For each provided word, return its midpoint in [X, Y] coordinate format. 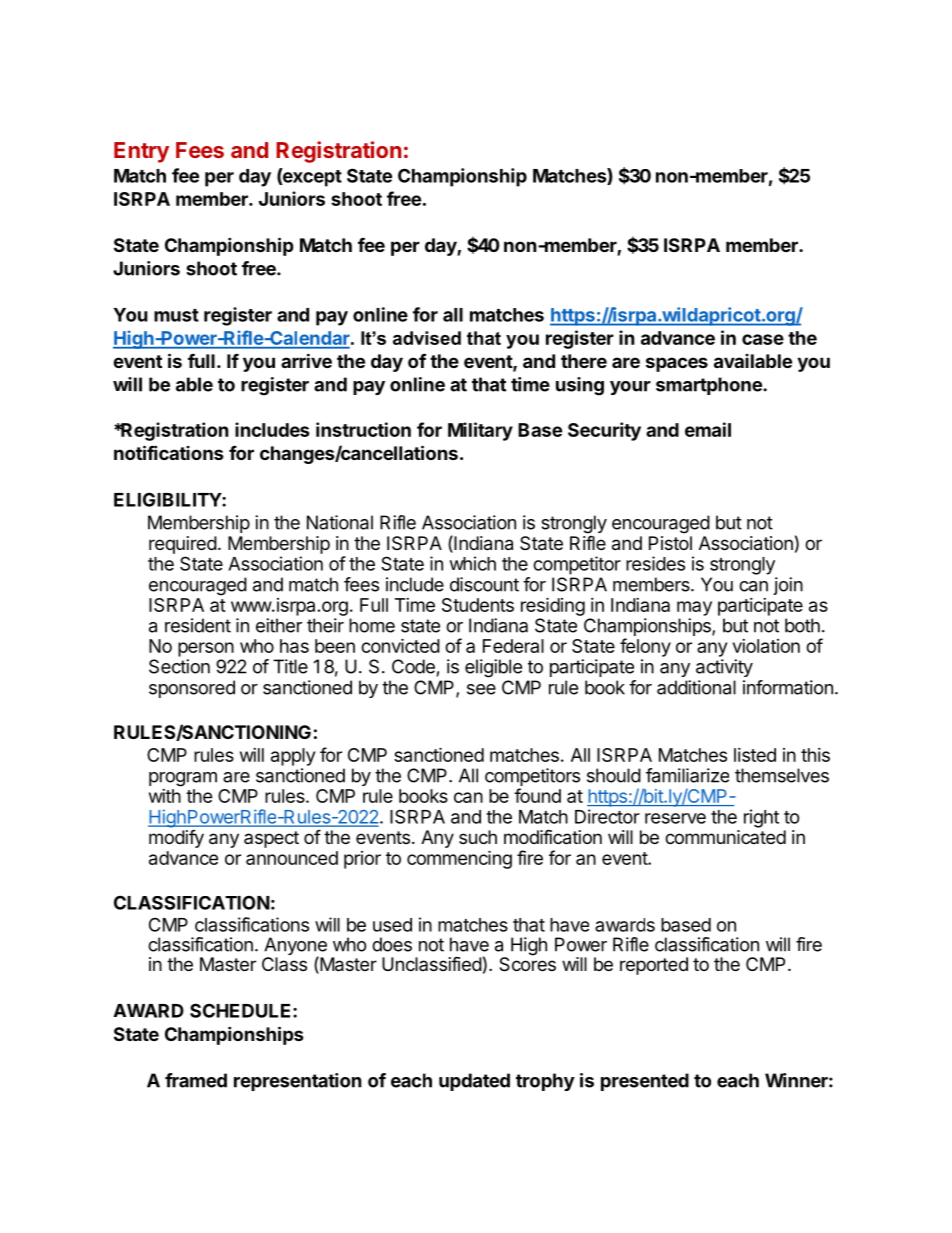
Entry [141, 152]
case [763, 339]
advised [427, 338]
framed [196, 1080]
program [183, 779]
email [708, 429]
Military [480, 431]
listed [755, 755]
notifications [169, 452]
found [537, 795]
